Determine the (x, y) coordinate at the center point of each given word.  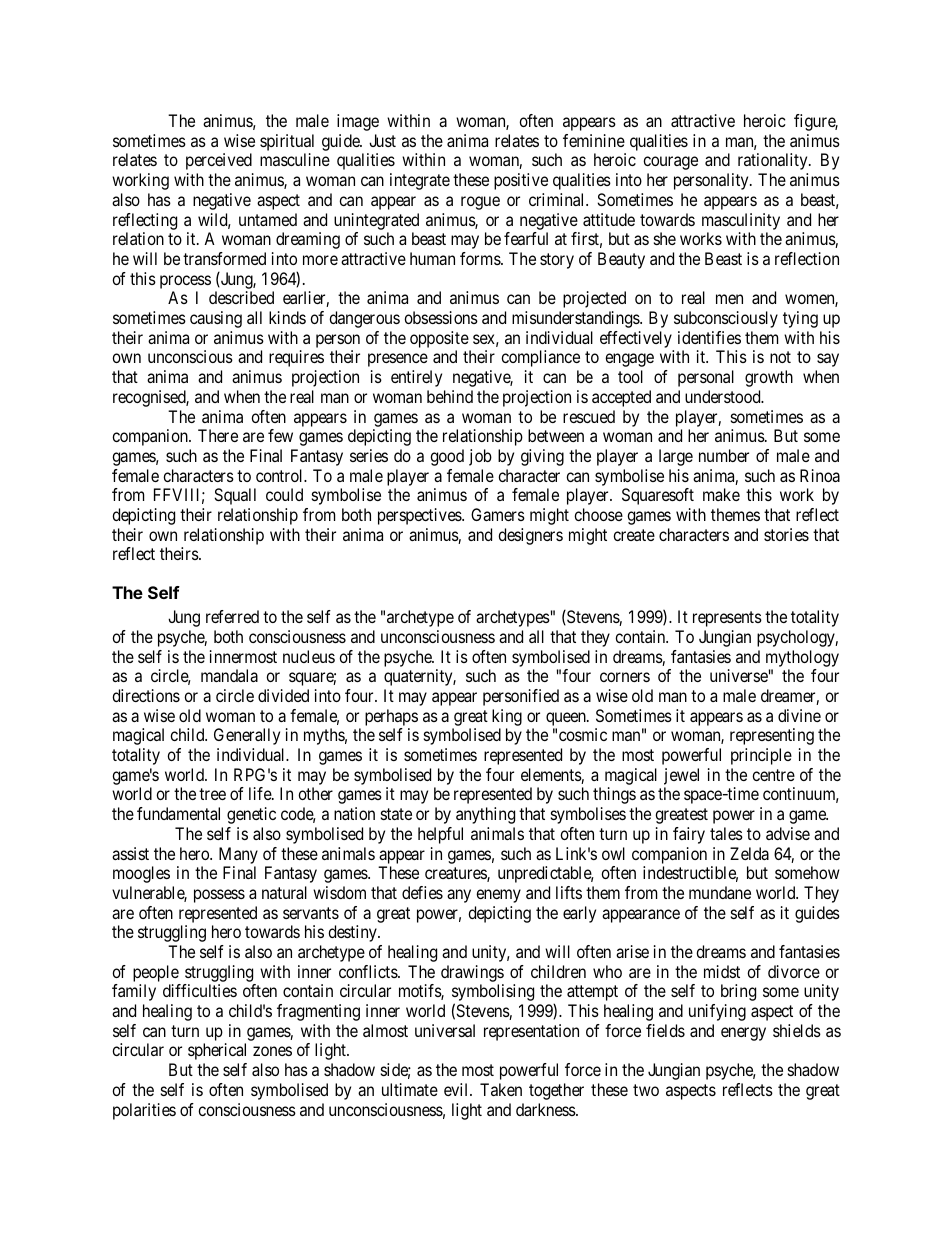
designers (530, 536)
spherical (217, 1051)
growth (769, 378)
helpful (440, 835)
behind (450, 396)
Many (238, 855)
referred (232, 616)
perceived (219, 161)
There (218, 435)
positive (521, 181)
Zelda (749, 853)
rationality (774, 161)
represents (727, 619)
